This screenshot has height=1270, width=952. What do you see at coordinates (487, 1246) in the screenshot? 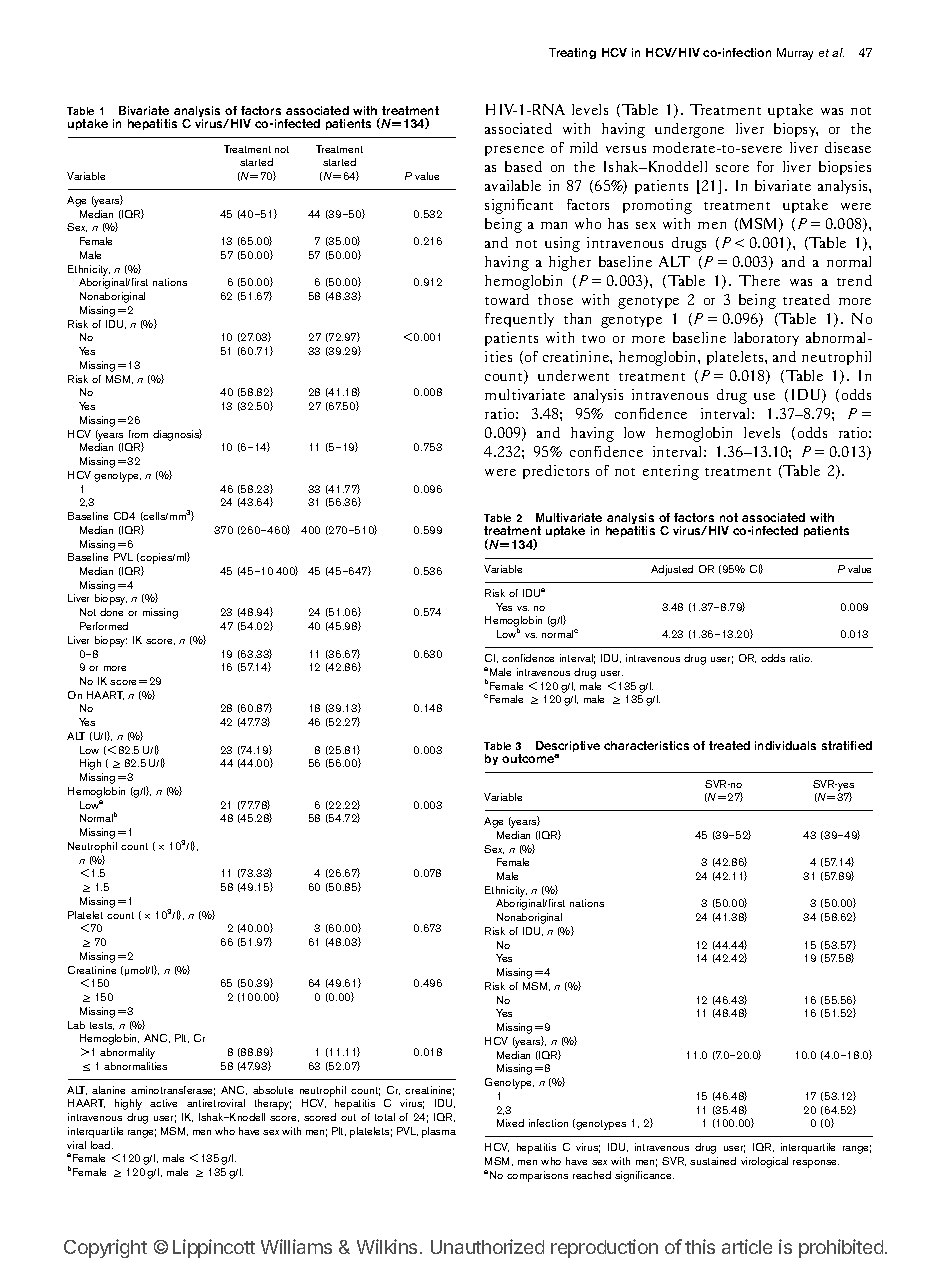
I see `Unauthorized` at bounding box center [487, 1246].
